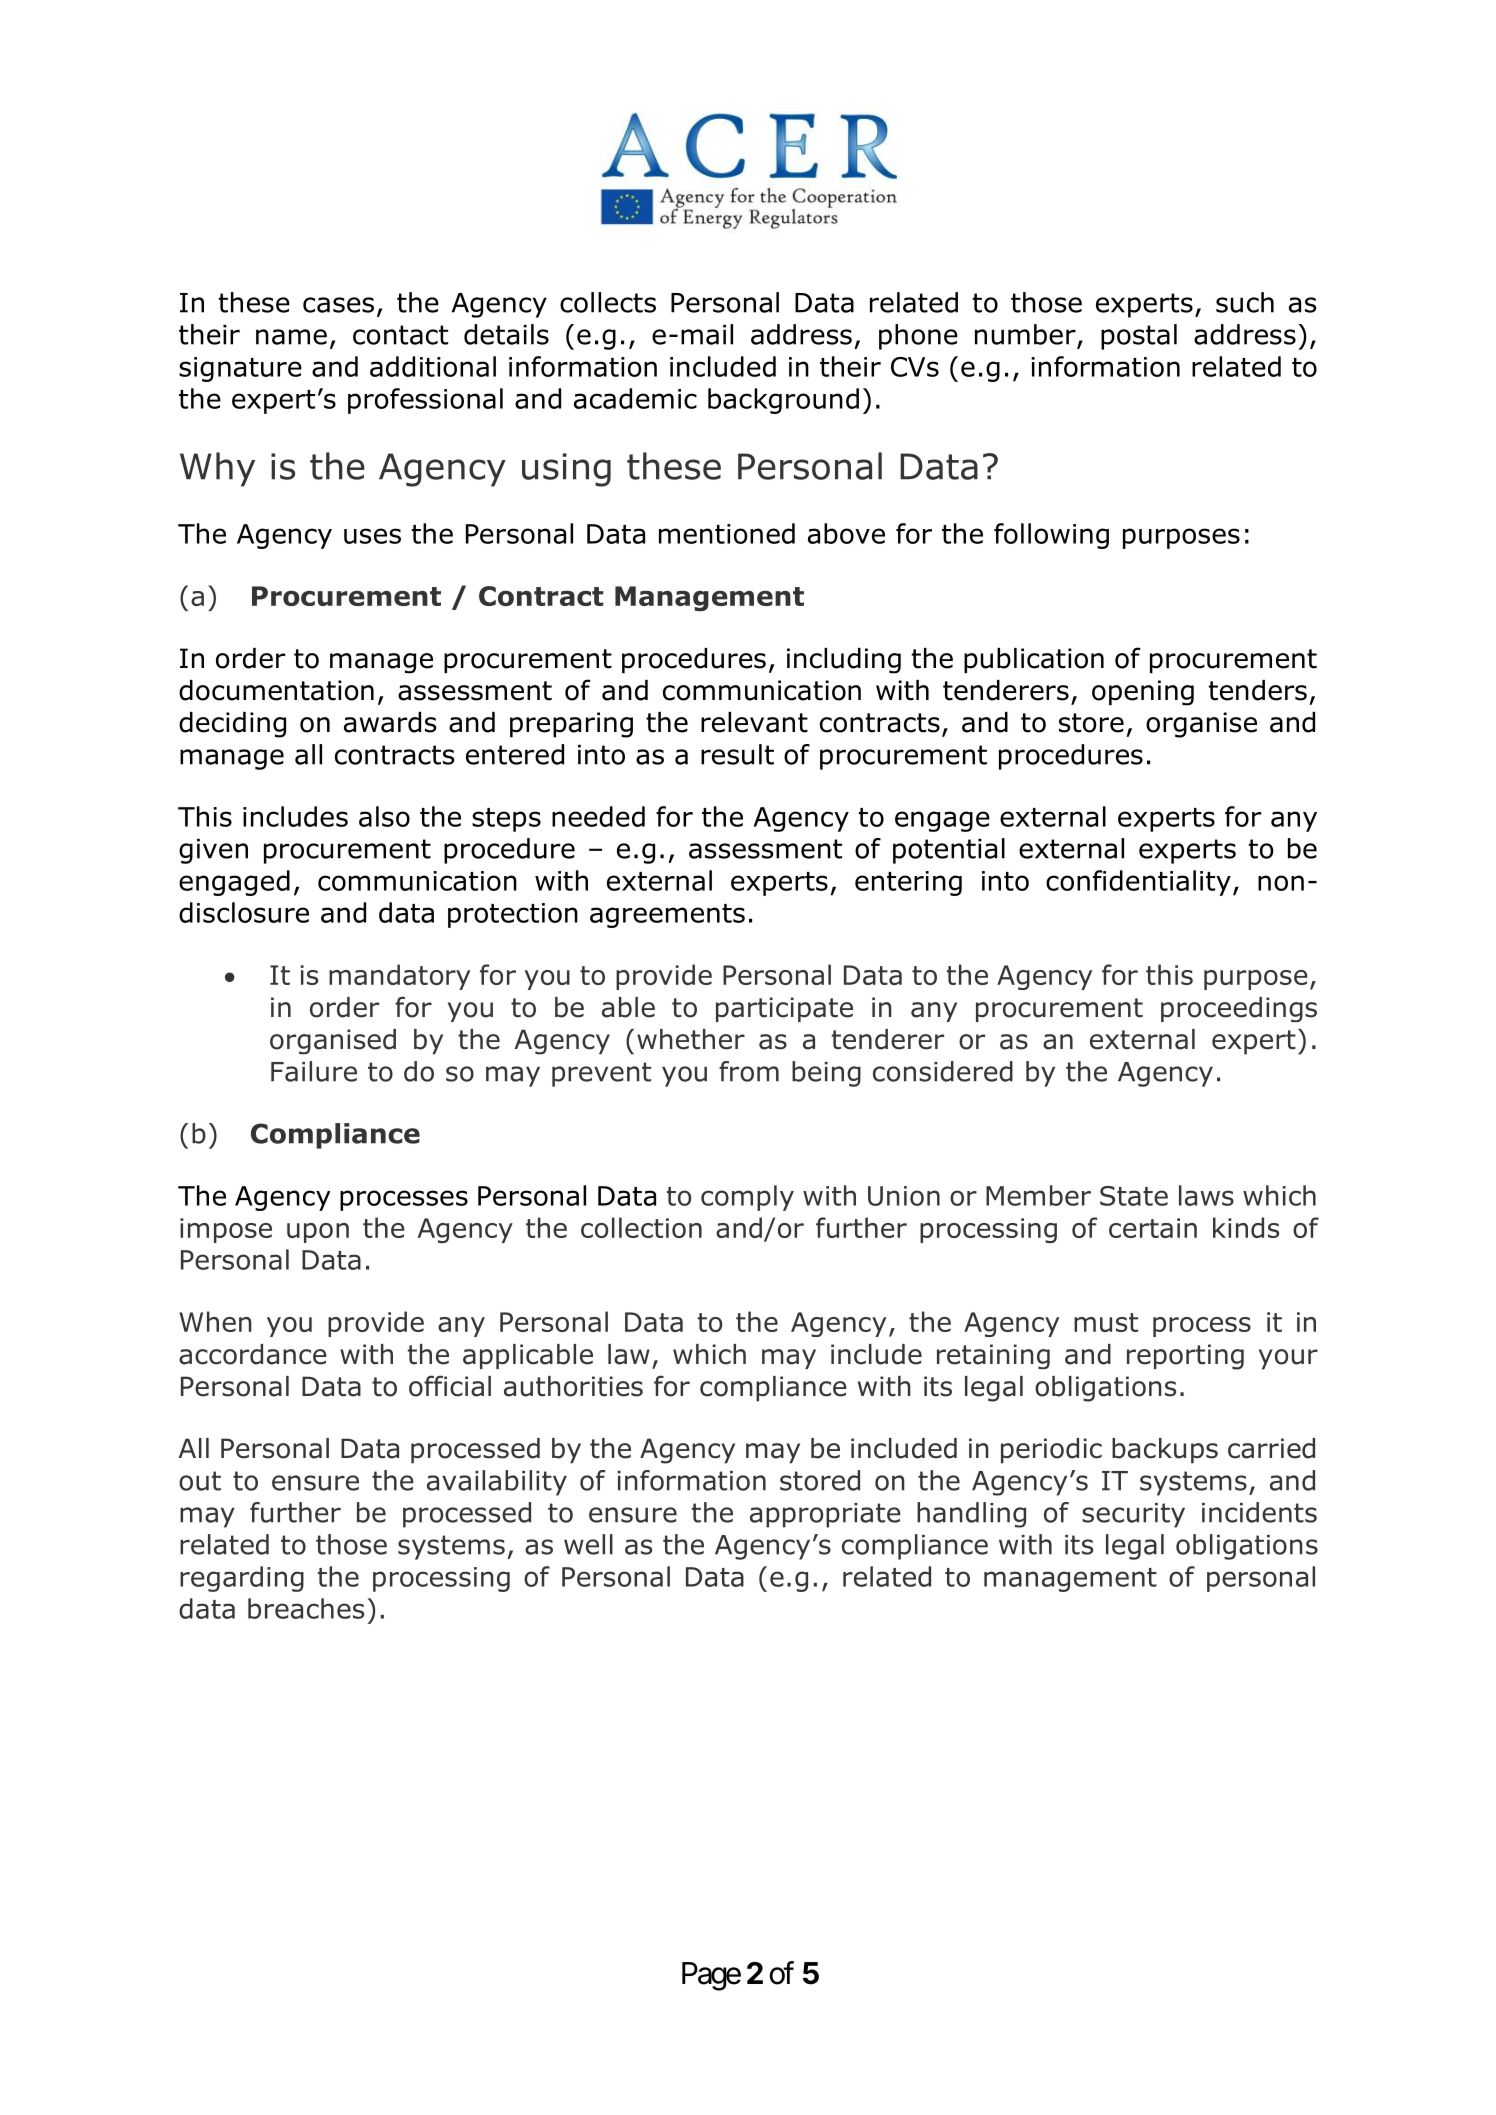 The image size is (1496, 2115). Describe the element at coordinates (1133, 1515) in the screenshot. I see `security` at that location.
